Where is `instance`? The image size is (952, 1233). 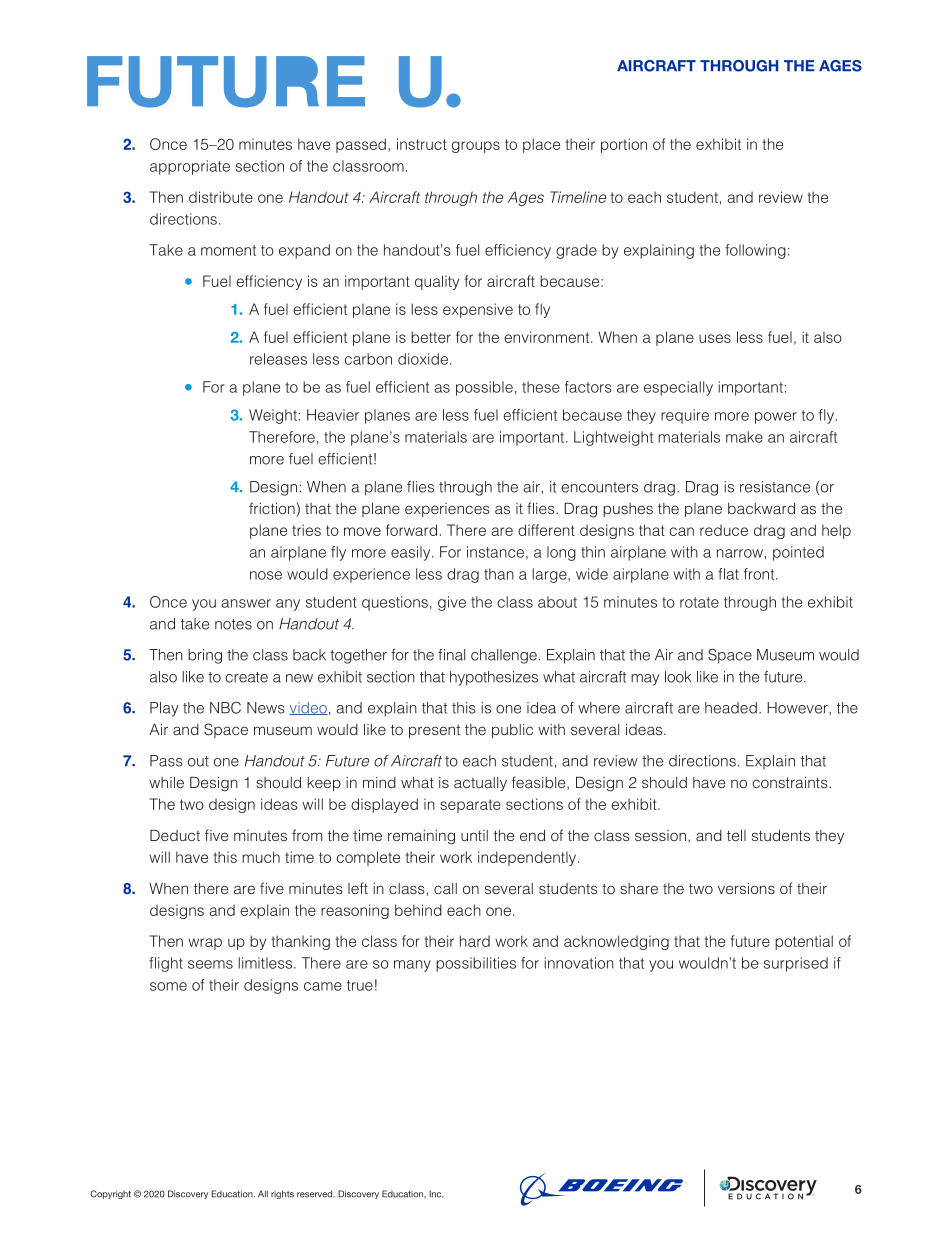
instance is located at coordinates (495, 552).
